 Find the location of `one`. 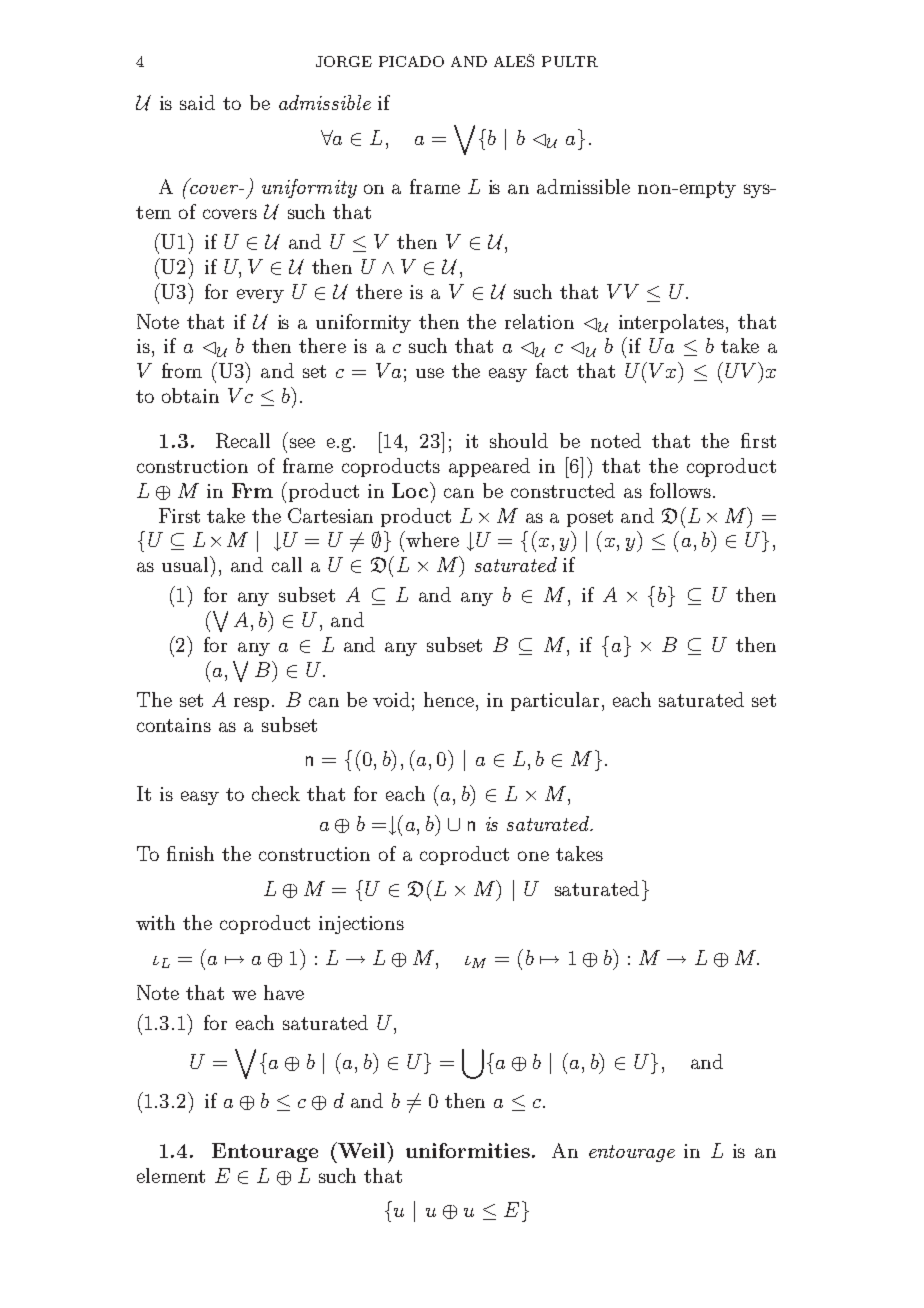

one is located at coordinates (533, 856).
